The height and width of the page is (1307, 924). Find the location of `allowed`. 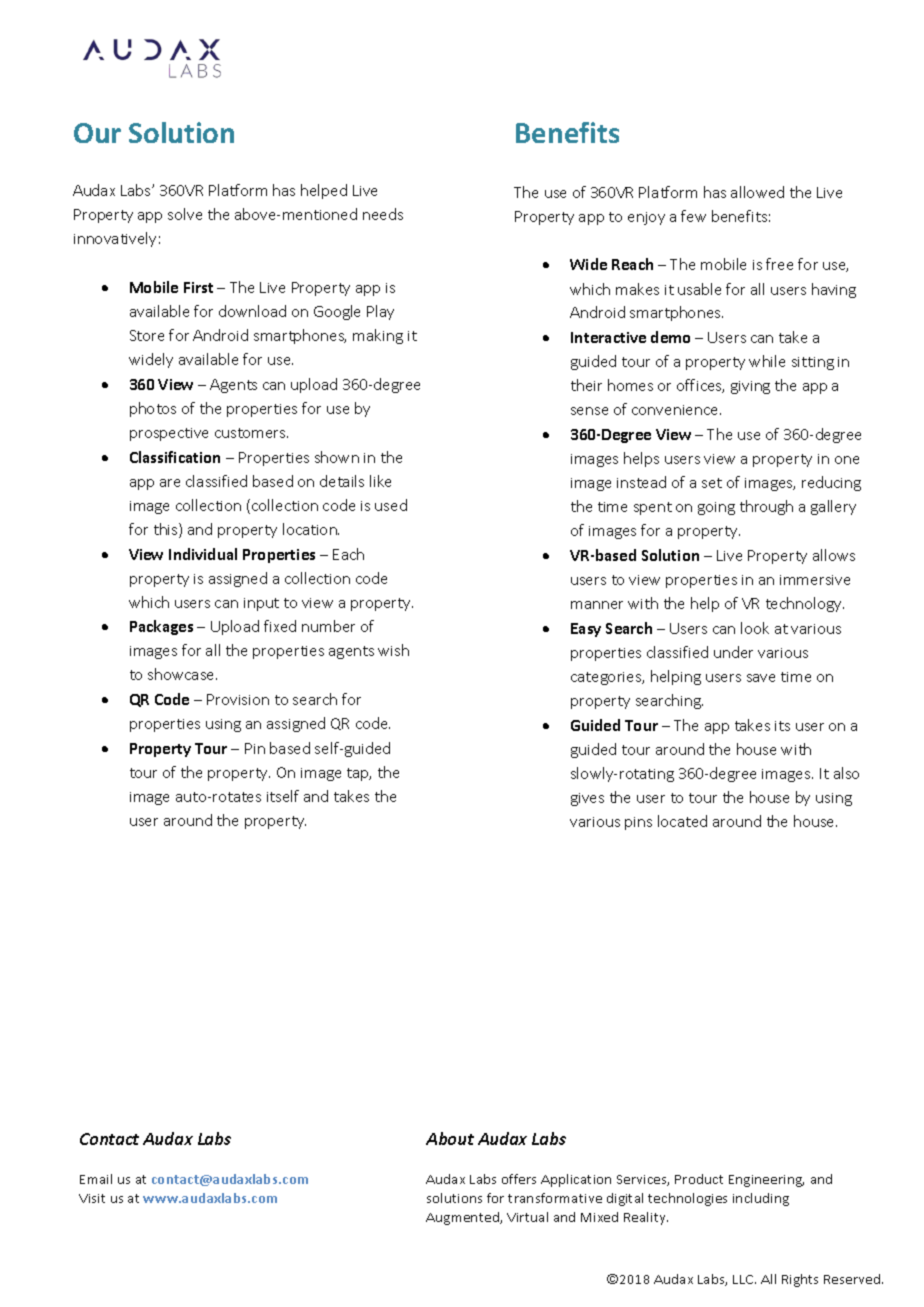

allowed is located at coordinates (757, 192).
